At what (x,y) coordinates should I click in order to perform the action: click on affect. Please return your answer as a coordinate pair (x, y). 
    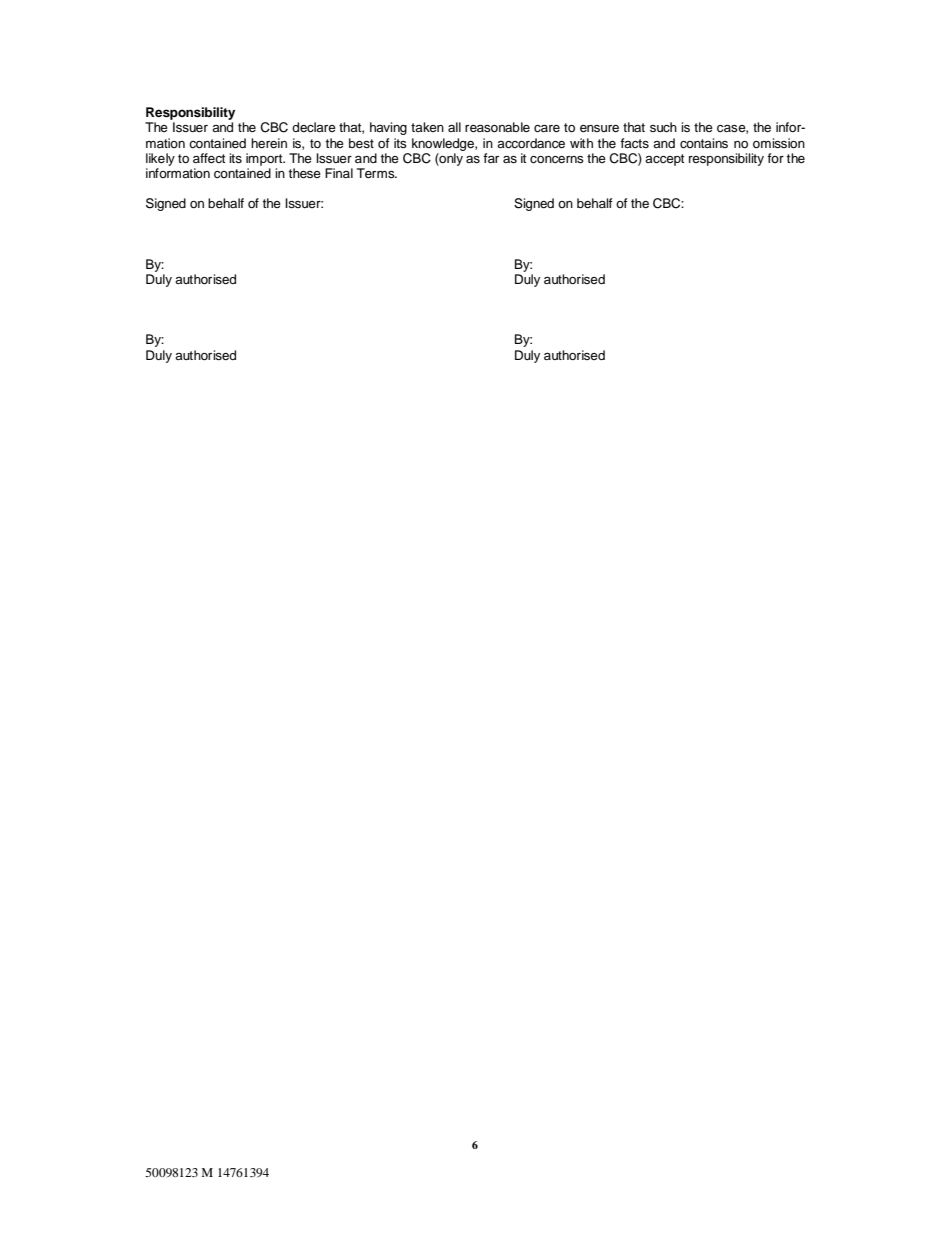
    Looking at the image, I should click on (209, 158).
